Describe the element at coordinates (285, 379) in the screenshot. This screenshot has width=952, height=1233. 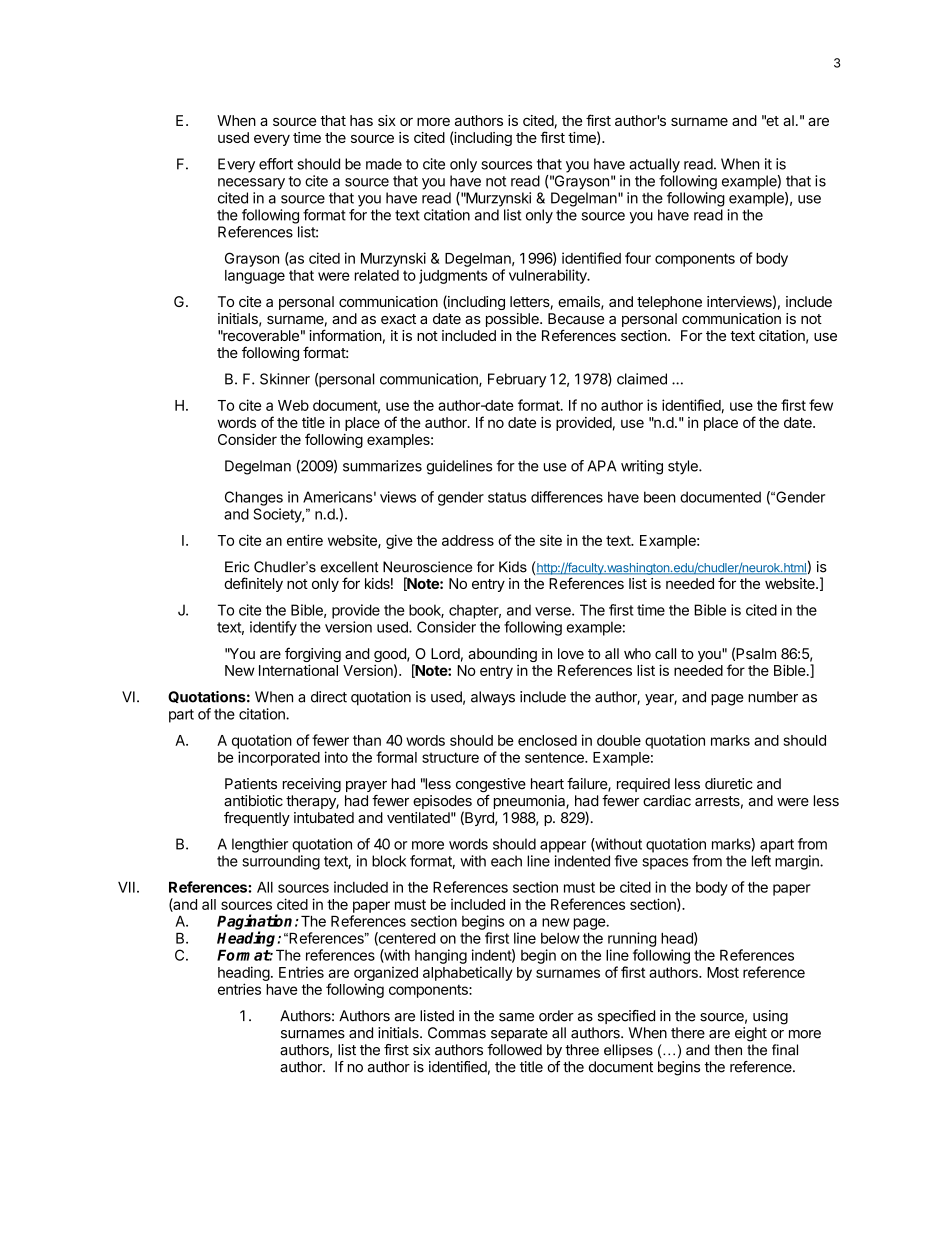
I see `Skinner` at that location.
